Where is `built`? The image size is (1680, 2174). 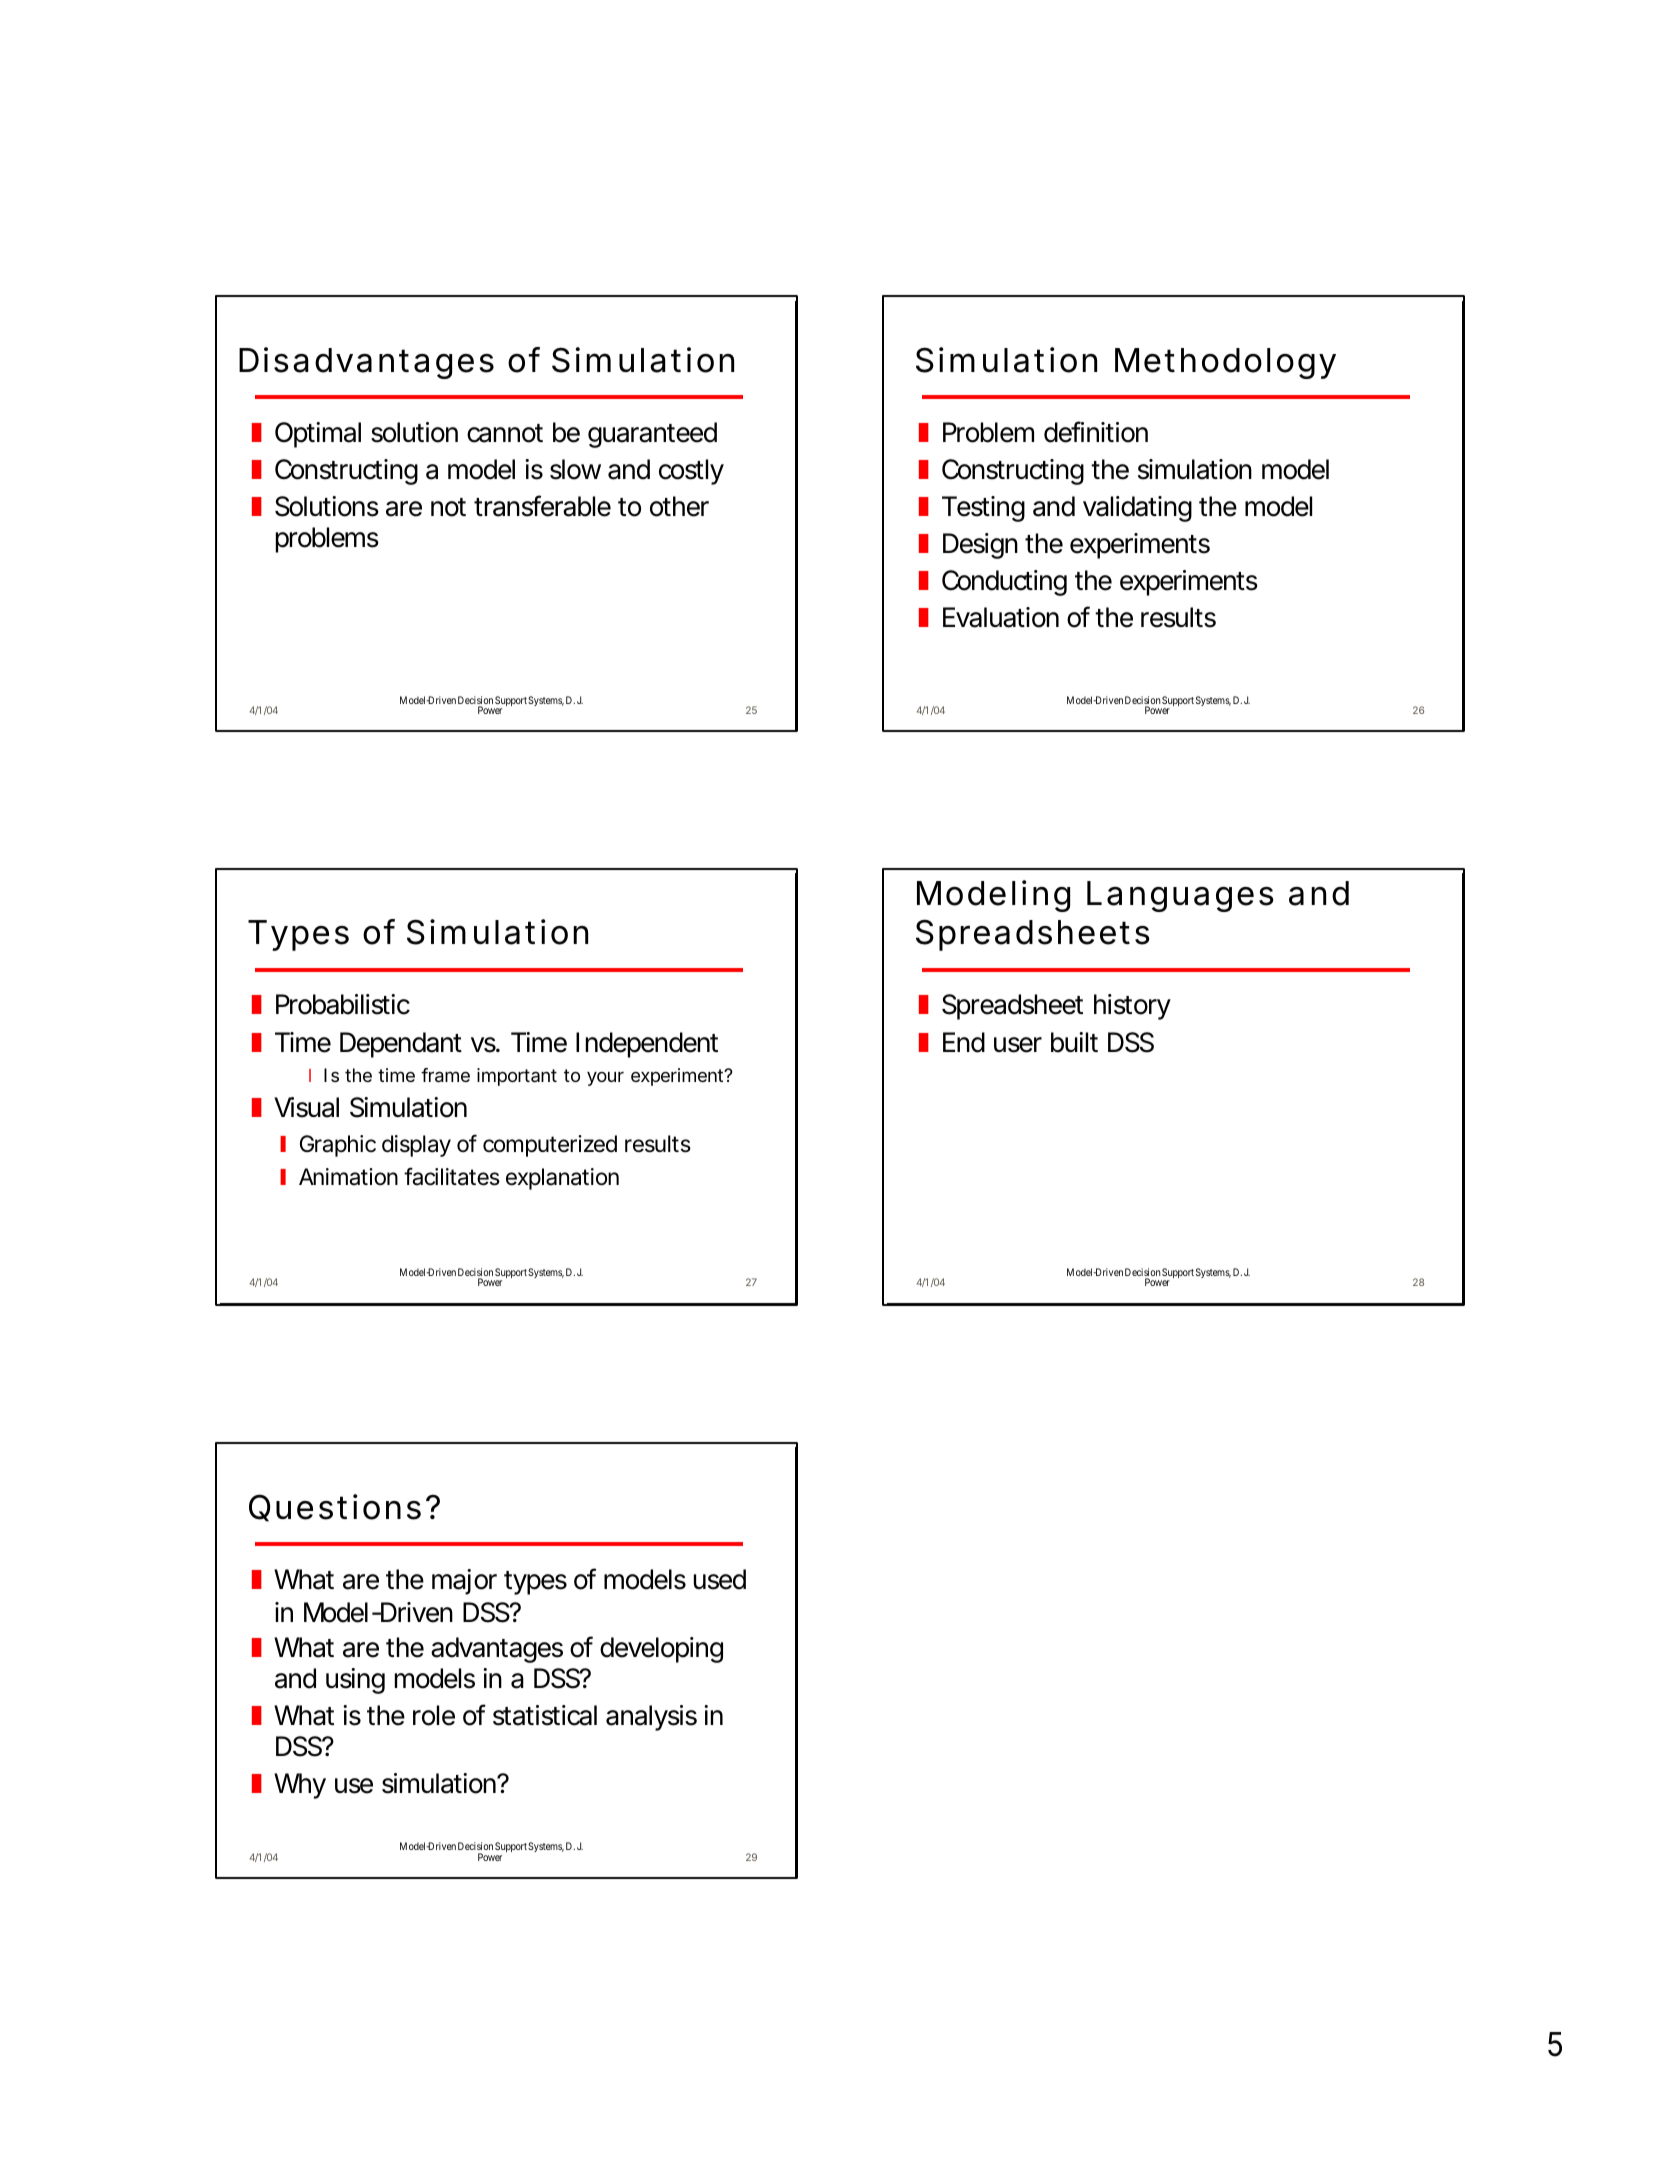
built is located at coordinates (1074, 1042).
